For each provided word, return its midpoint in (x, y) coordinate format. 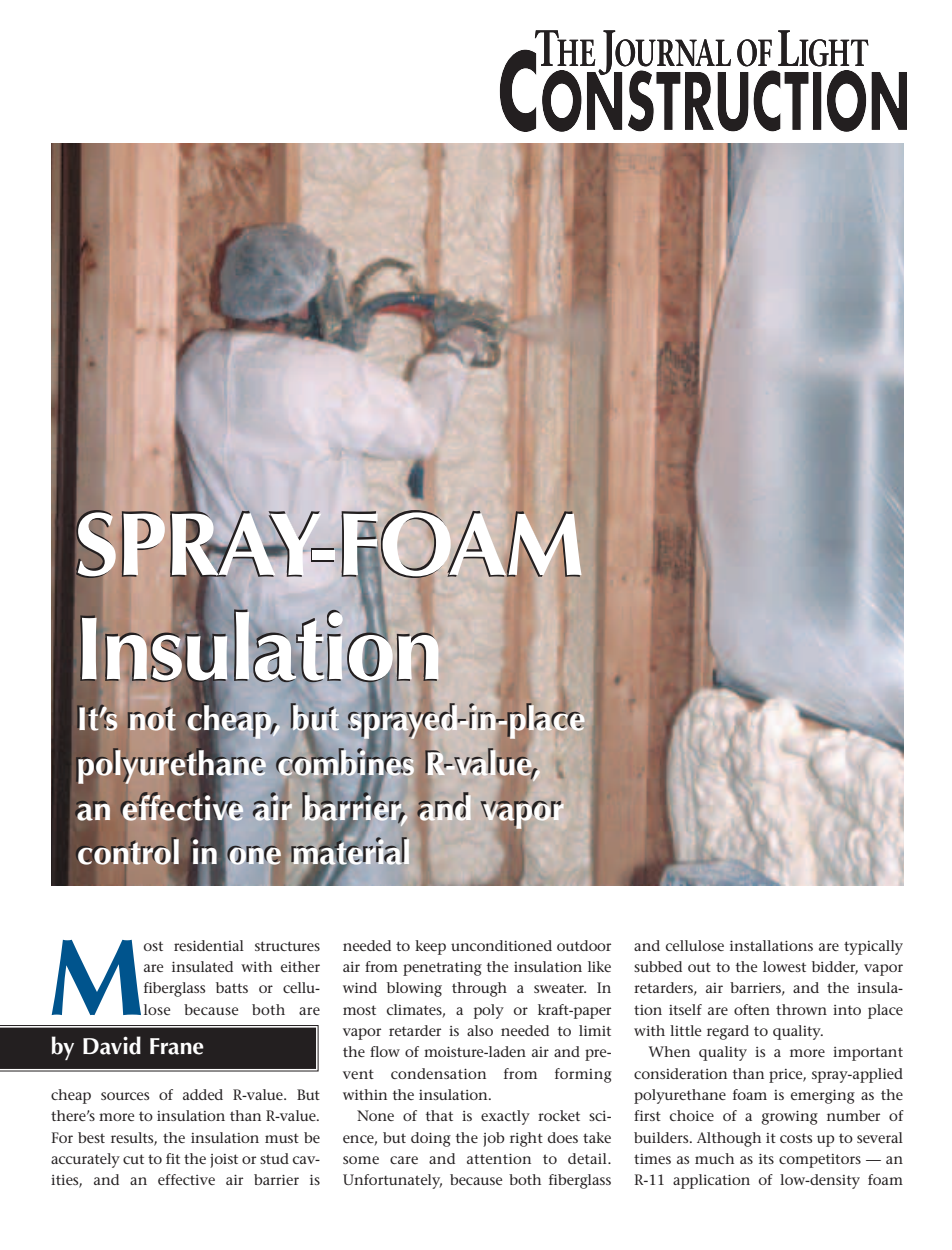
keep (430, 947)
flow (385, 1051)
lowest (784, 966)
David (112, 1045)
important (868, 1054)
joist (224, 1161)
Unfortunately (392, 1181)
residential (209, 945)
